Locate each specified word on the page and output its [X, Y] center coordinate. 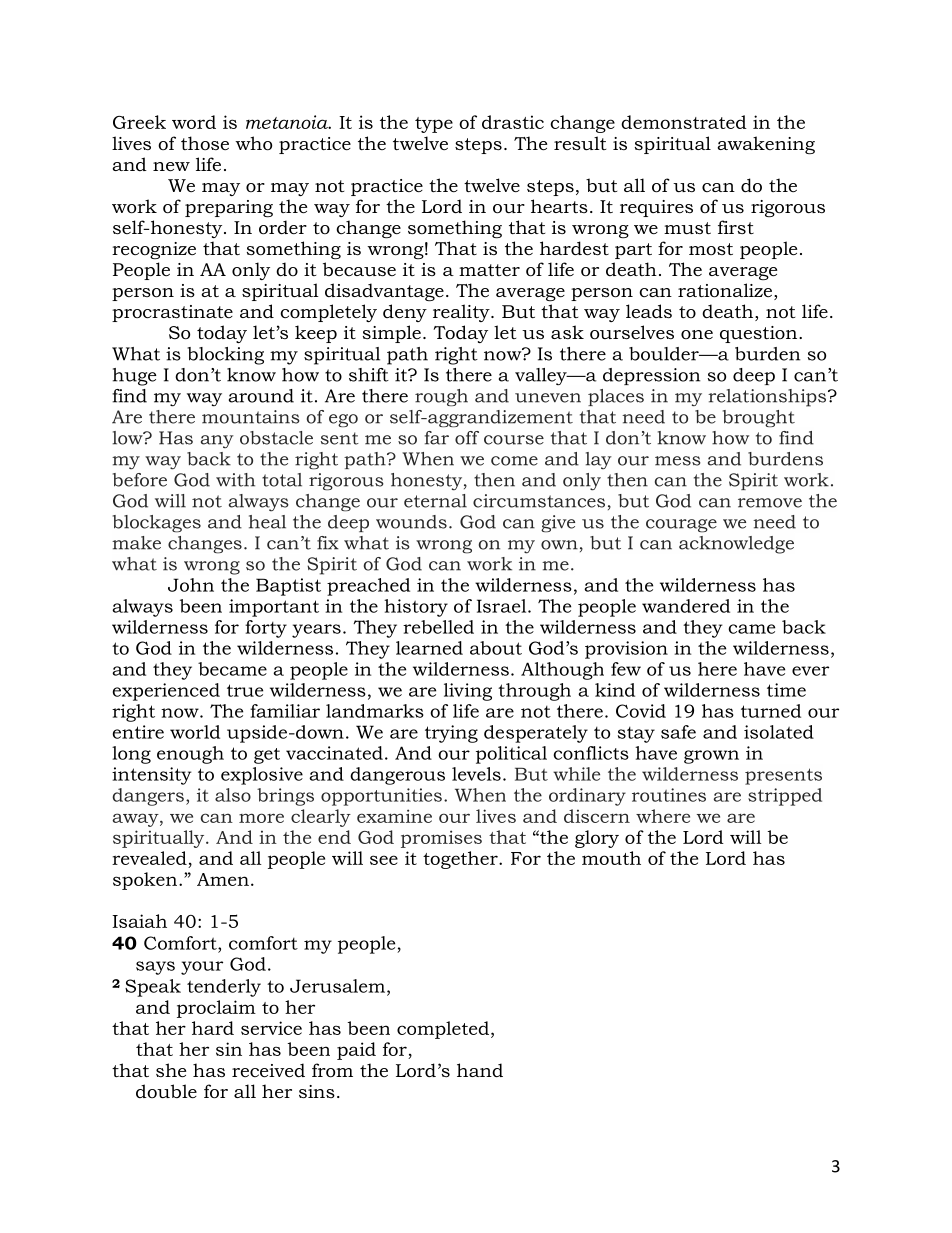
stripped [785, 797]
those [205, 143]
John [191, 585]
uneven [548, 398]
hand [480, 1070]
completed [443, 1030]
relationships [768, 398]
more [261, 818]
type [434, 125]
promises [441, 839]
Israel [503, 606]
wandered [686, 606]
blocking [225, 356]
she [171, 1070]
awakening [766, 145]
